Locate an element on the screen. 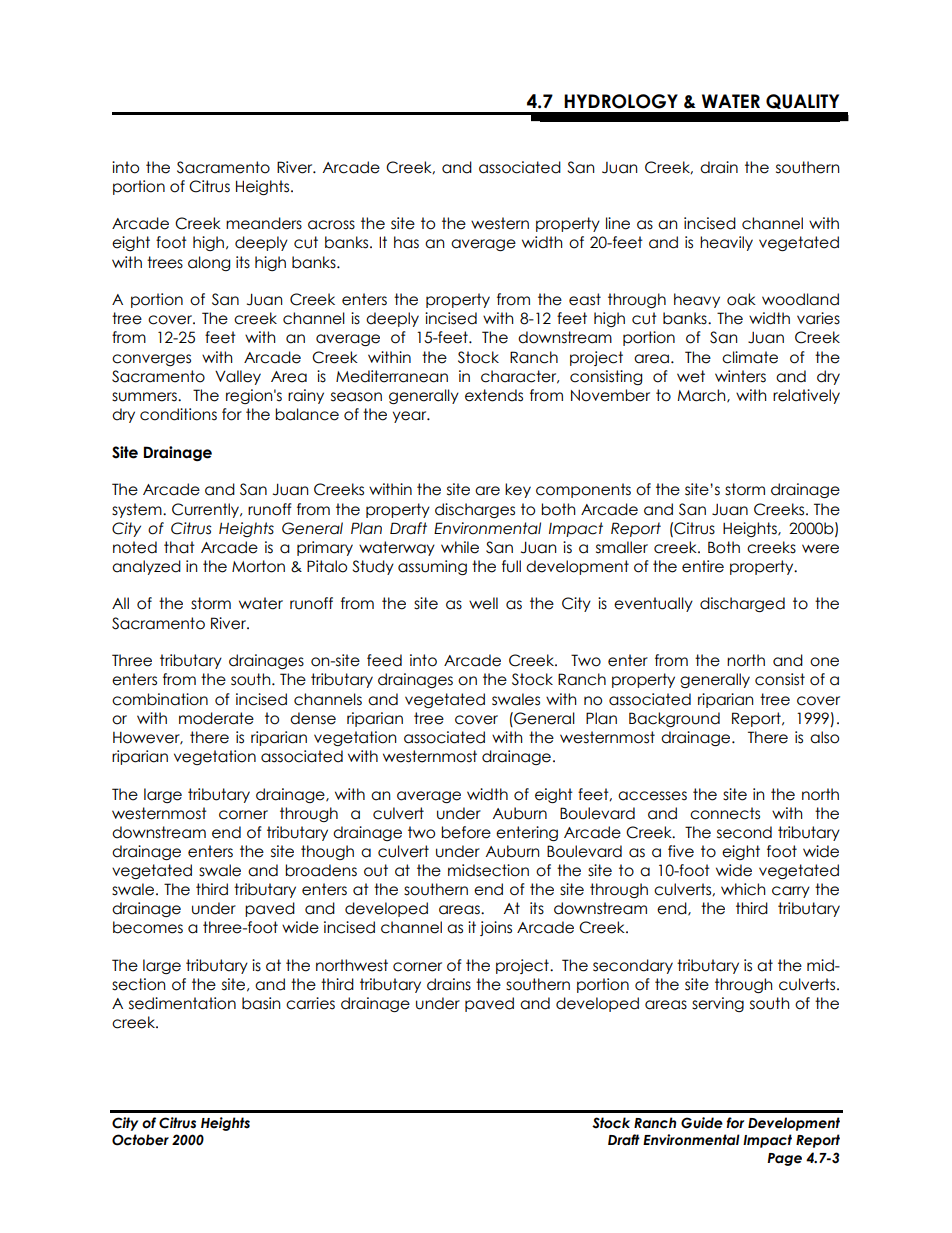 This screenshot has width=952, height=1233. Page is located at coordinates (784, 1159).
